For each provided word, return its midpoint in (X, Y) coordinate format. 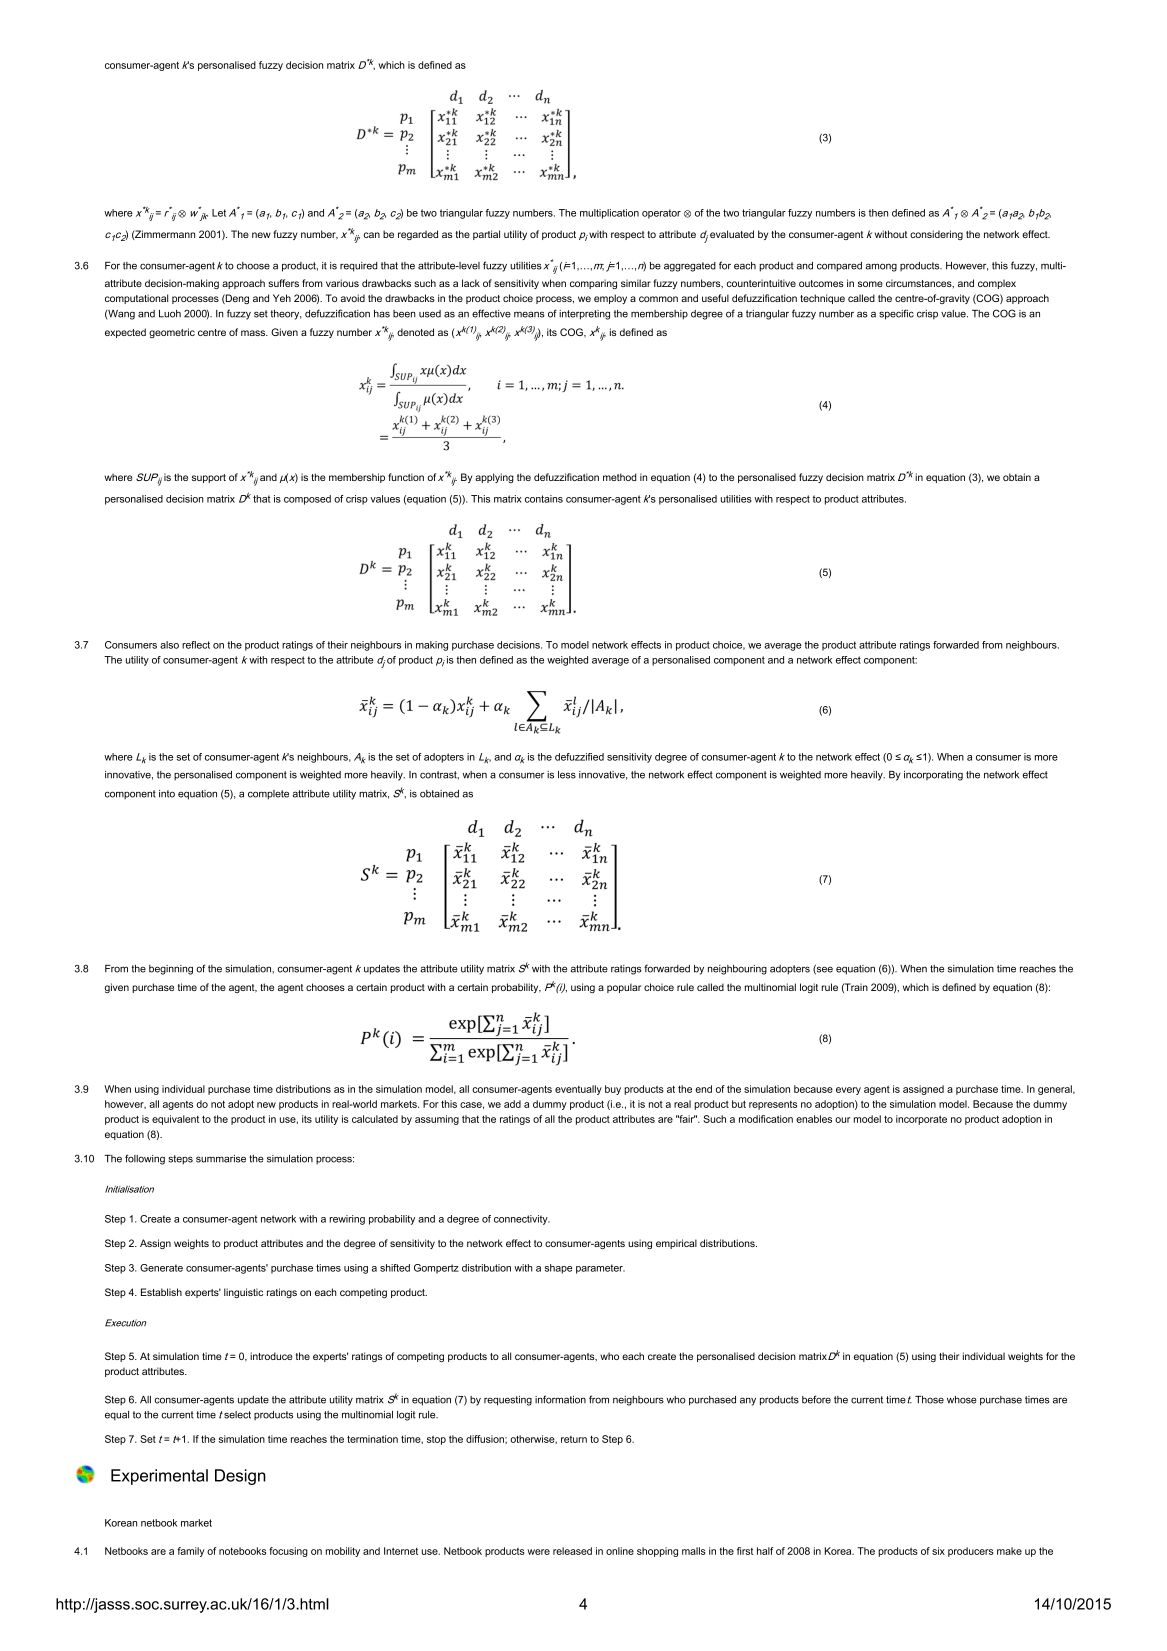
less (567, 775)
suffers (283, 283)
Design (240, 1477)
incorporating (933, 776)
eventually (578, 1090)
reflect (196, 645)
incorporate (921, 1120)
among (881, 267)
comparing (593, 284)
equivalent (175, 1120)
